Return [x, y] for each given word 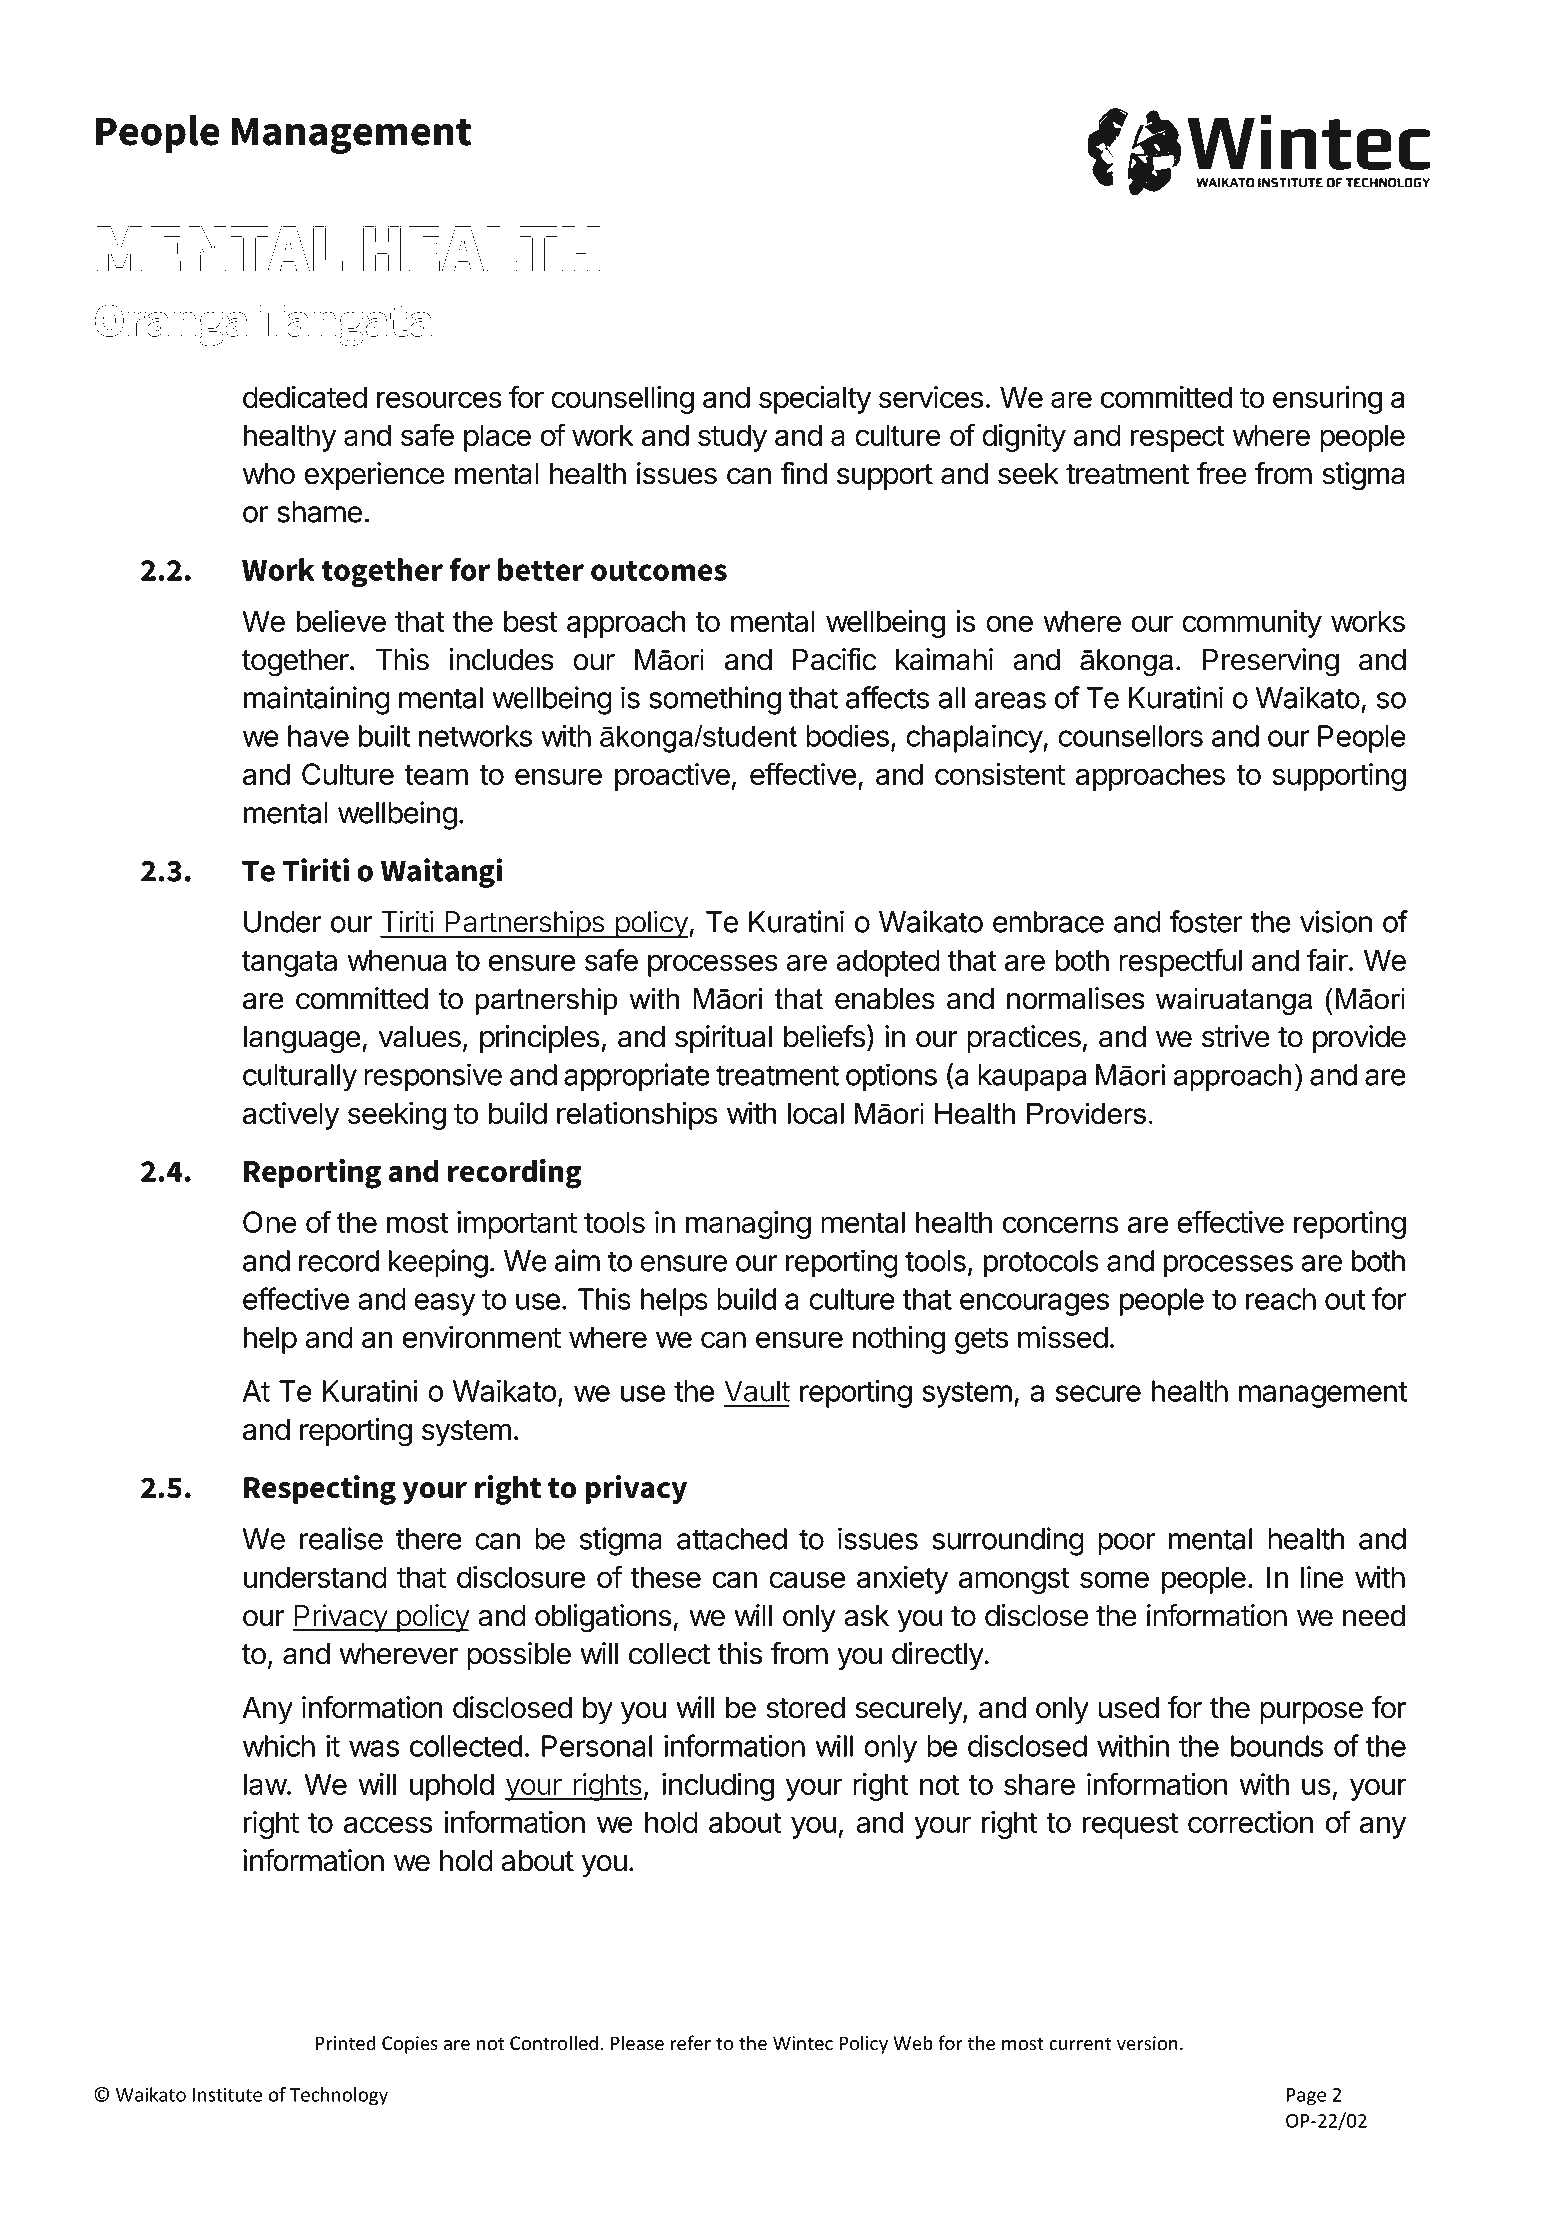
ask [866, 1616]
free [1221, 473]
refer [691, 2043]
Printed [346, 2043]
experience [374, 476]
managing [748, 1225]
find [804, 473]
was [374, 1748]
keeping [438, 1263]
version [1147, 2043]
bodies [847, 735]
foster [1206, 921]
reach [1281, 1299]
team [436, 775]
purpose [1311, 1713]
